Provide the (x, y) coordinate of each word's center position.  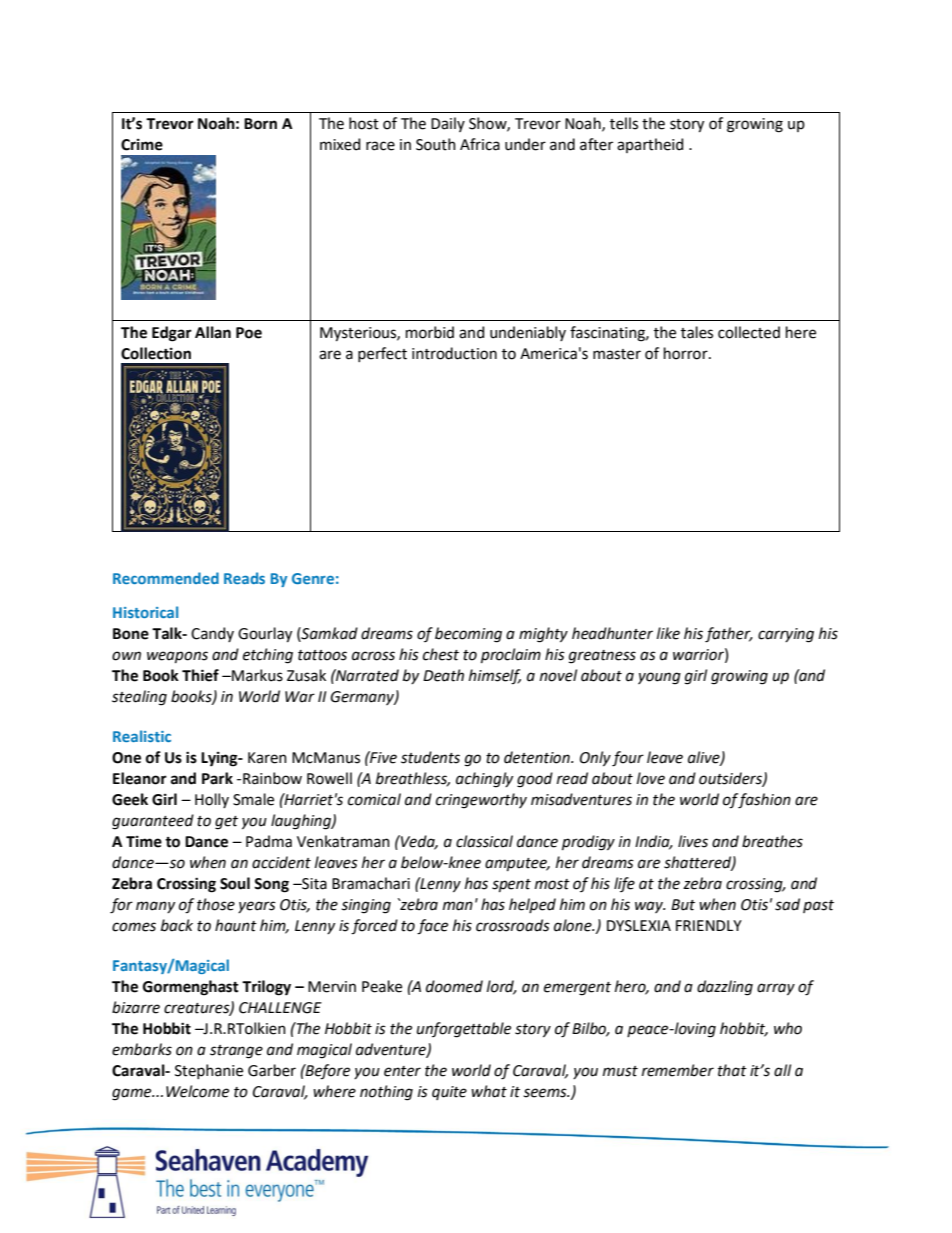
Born (260, 124)
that (732, 1070)
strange (236, 1052)
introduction (454, 353)
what (489, 1091)
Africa (480, 144)
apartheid (650, 145)
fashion (764, 801)
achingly (484, 780)
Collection (156, 353)
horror (687, 353)
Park (217, 778)
